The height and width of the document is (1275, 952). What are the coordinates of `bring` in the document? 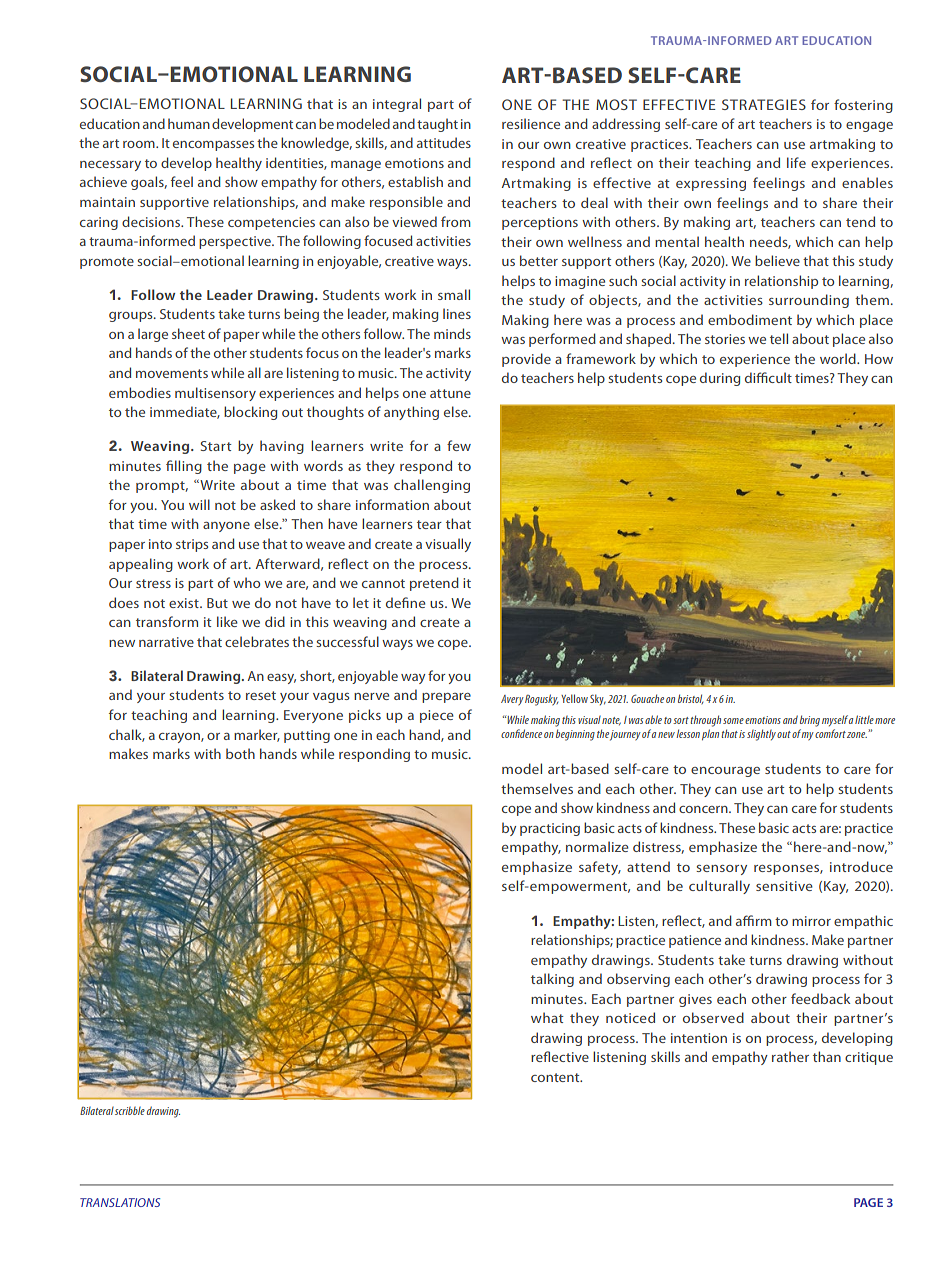 It's located at (810, 721).
